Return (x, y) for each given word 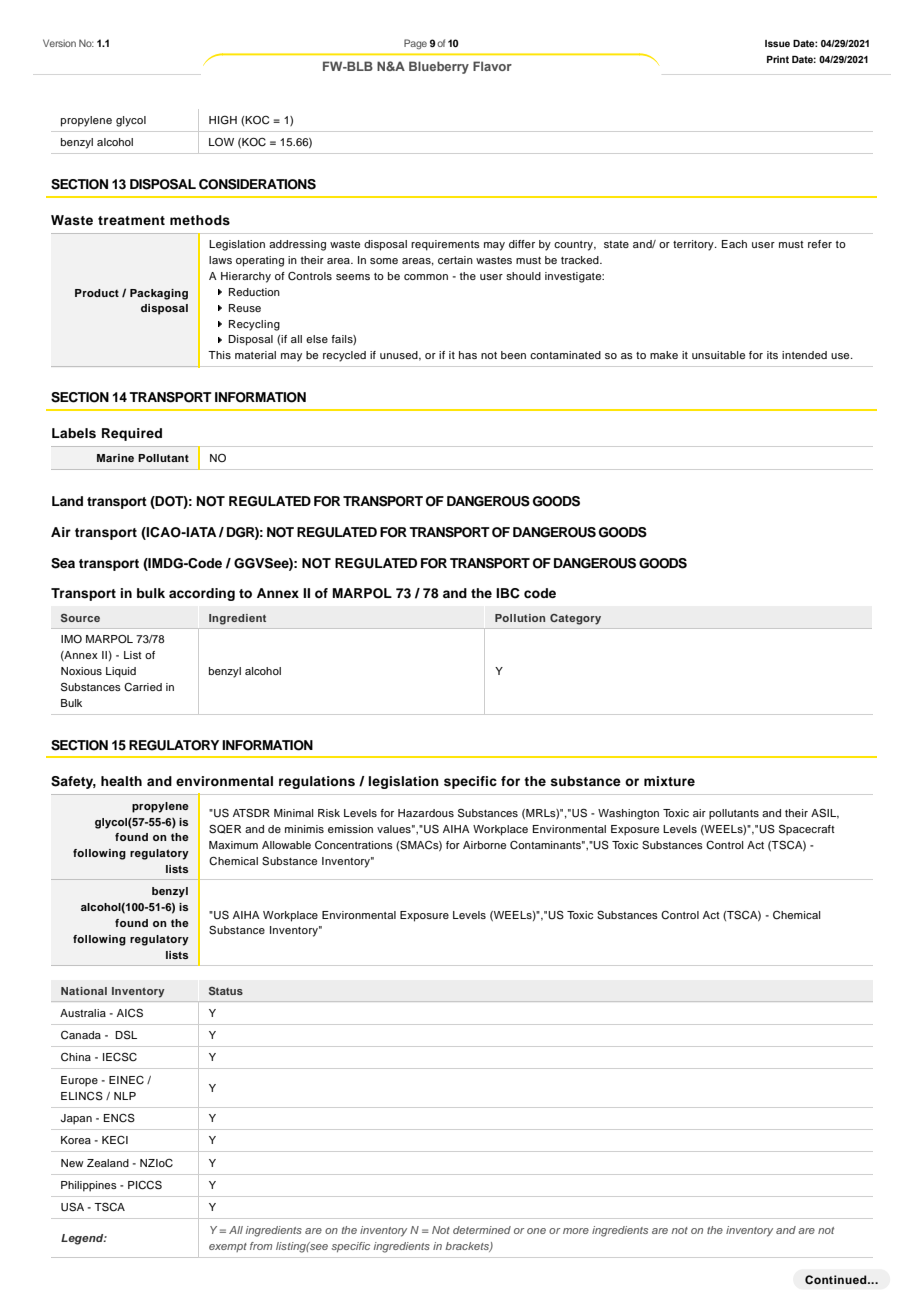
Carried (143, 687)
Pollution (520, 618)
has (468, 355)
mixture (669, 781)
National (84, 991)
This (219, 355)
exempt (228, 1247)
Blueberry (439, 67)
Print (778, 59)
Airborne (484, 845)
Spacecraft (807, 830)
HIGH (223, 120)
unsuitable (718, 355)
